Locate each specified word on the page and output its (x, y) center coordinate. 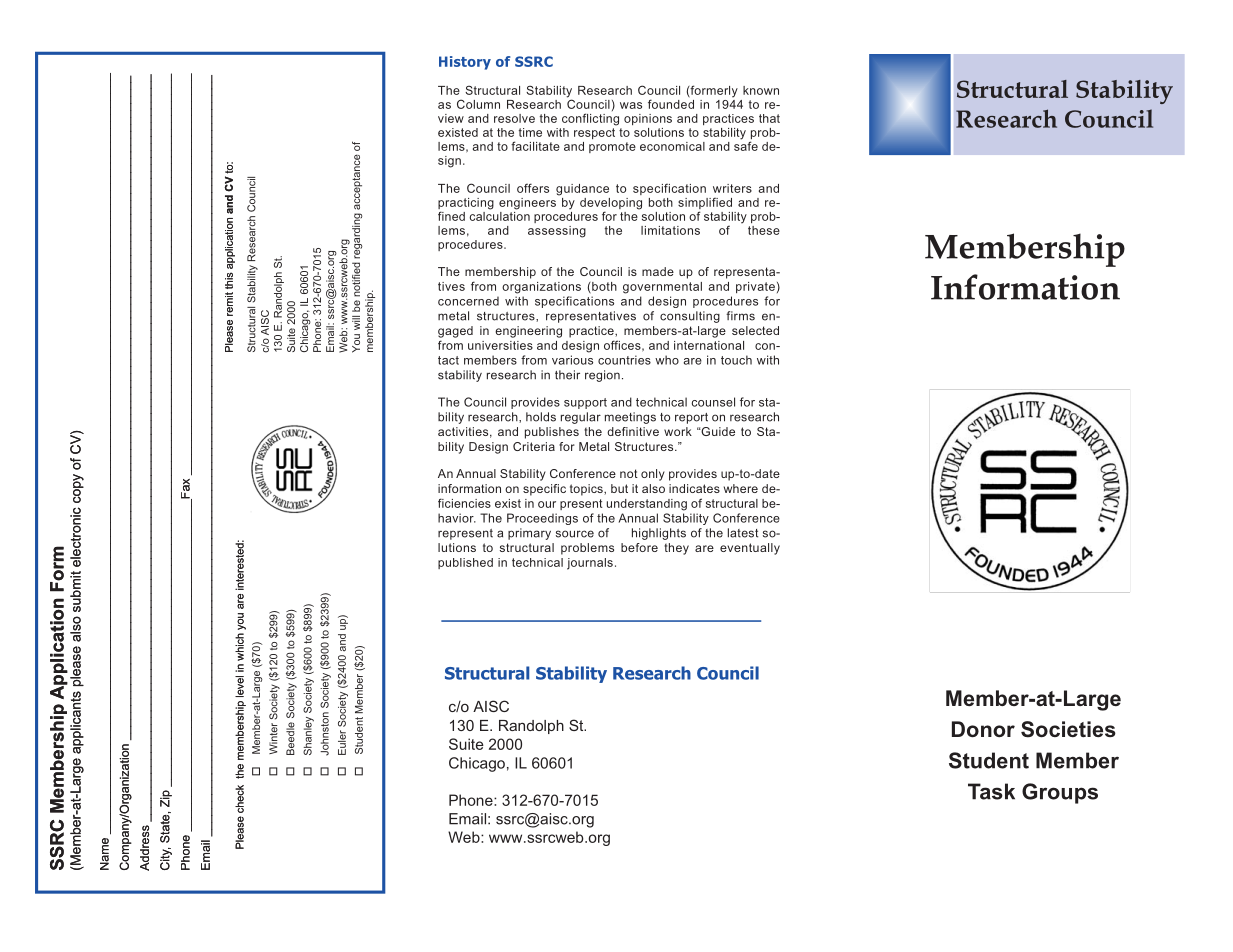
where (741, 488)
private (755, 287)
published (465, 563)
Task (991, 791)
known (761, 90)
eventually (750, 549)
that (769, 118)
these (764, 230)
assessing (557, 232)
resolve (514, 118)
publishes (552, 433)
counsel (713, 402)
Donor (983, 729)
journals (590, 564)
